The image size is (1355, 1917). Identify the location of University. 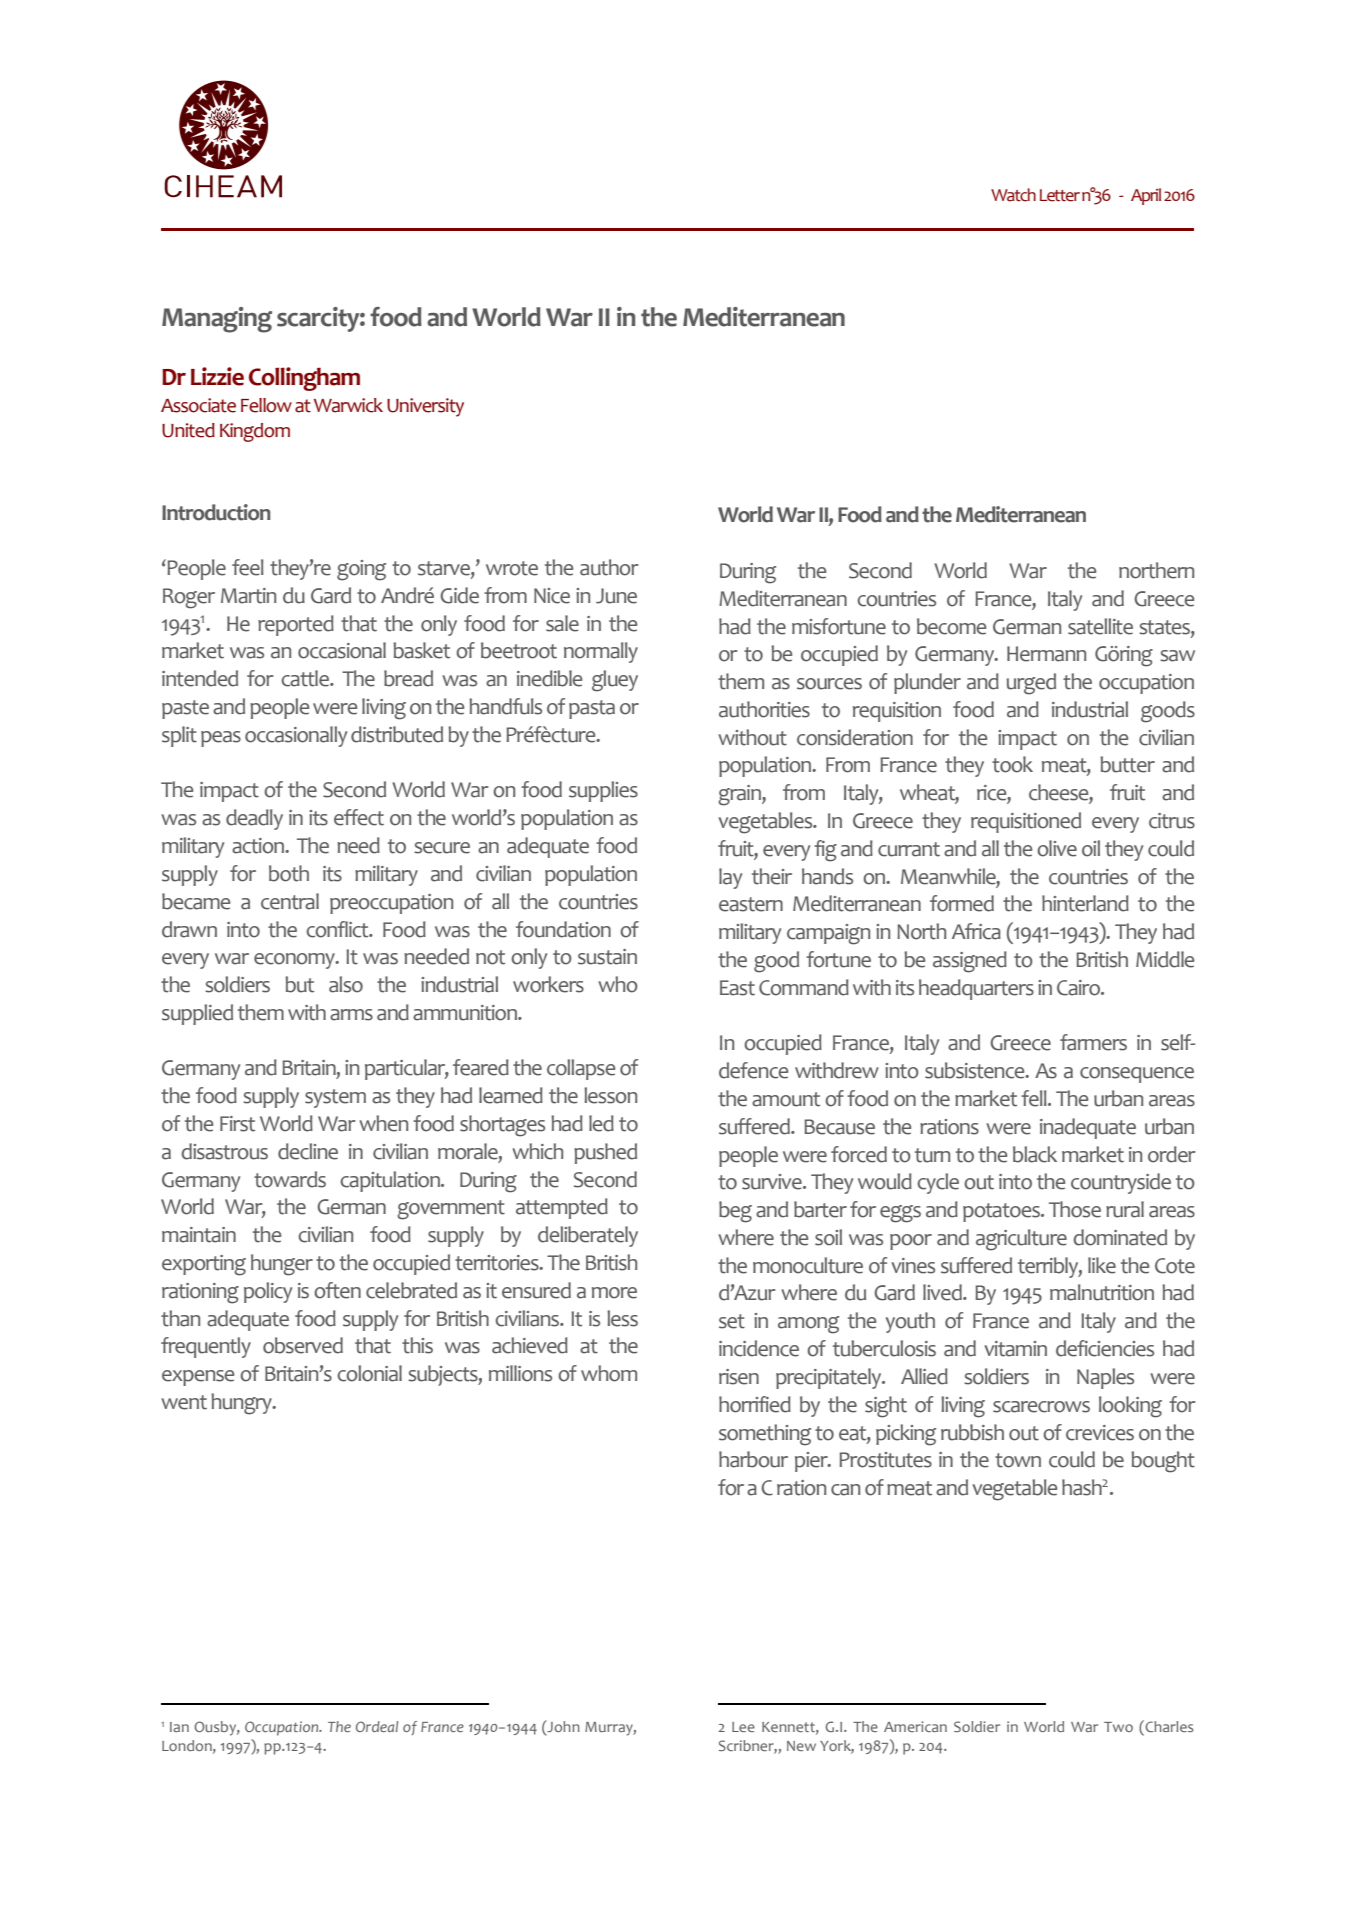
(425, 407).
